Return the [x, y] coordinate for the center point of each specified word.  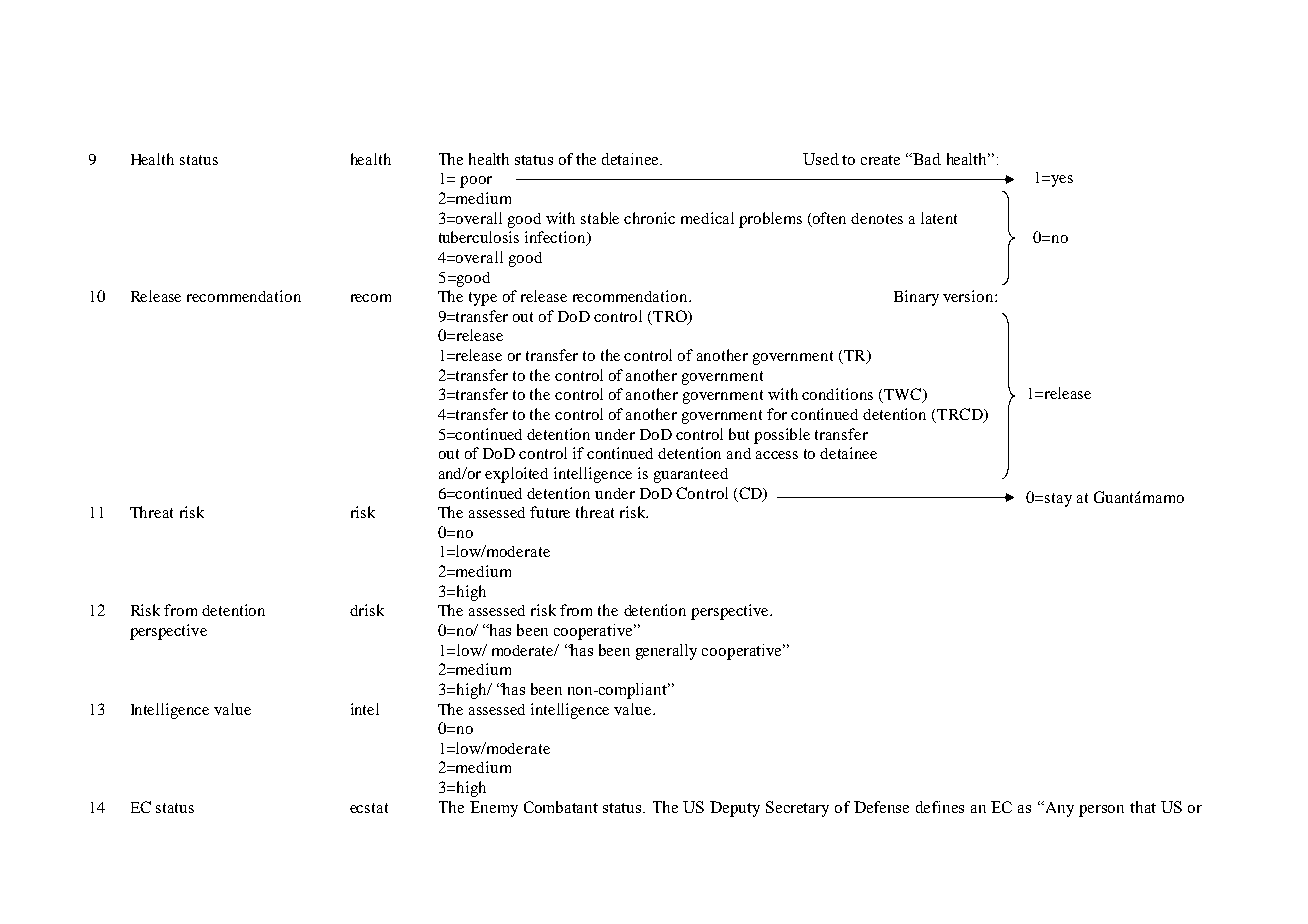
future [550, 512]
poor [476, 182]
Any [1058, 809]
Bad [926, 159]
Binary [916, 298]
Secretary [797, 809]
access [777, 455]
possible [782, 436]
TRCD [960, 415]
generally [666, 652]
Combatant [561, 807]
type [483, 299]
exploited [516, 475]
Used [821, 159]
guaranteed [691, 475]
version [969, 296]
